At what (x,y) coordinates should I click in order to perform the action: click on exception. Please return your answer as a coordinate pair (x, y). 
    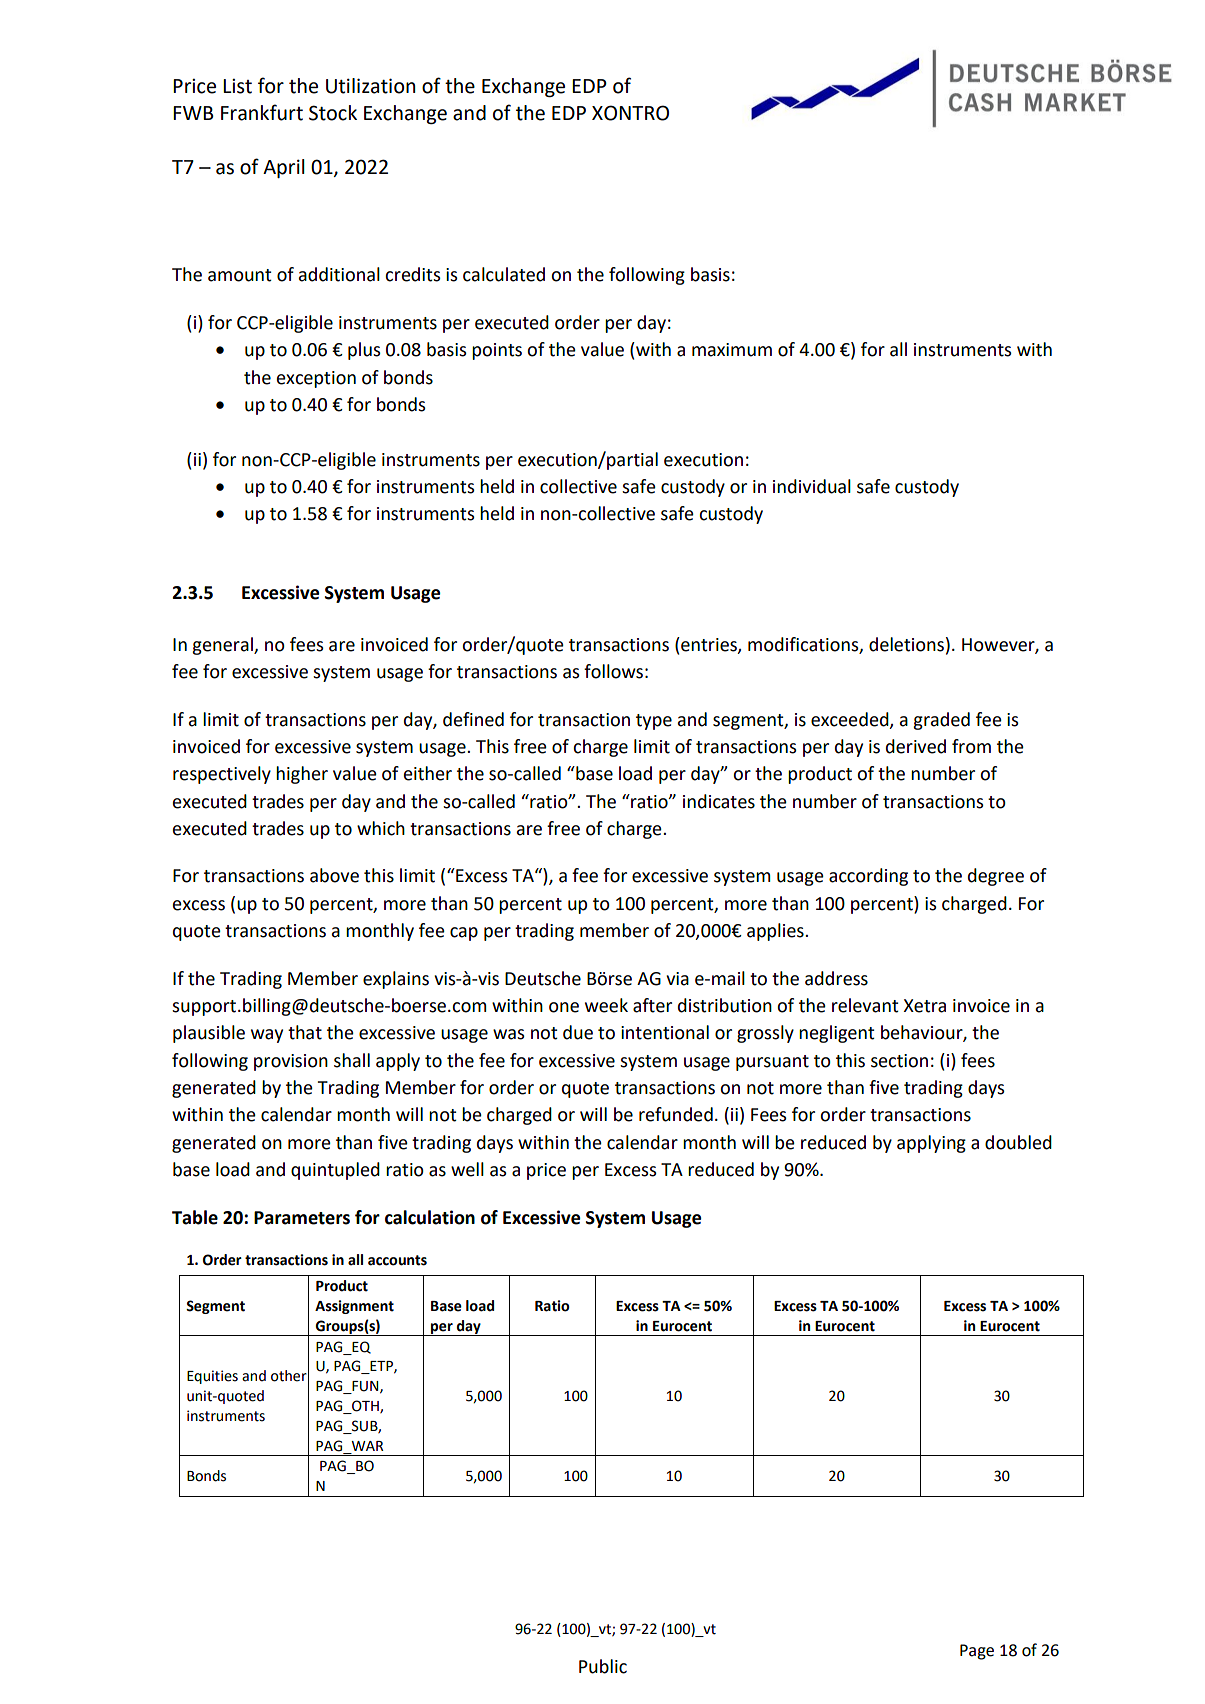
    Looking at the image, I should click on (316, 379).
